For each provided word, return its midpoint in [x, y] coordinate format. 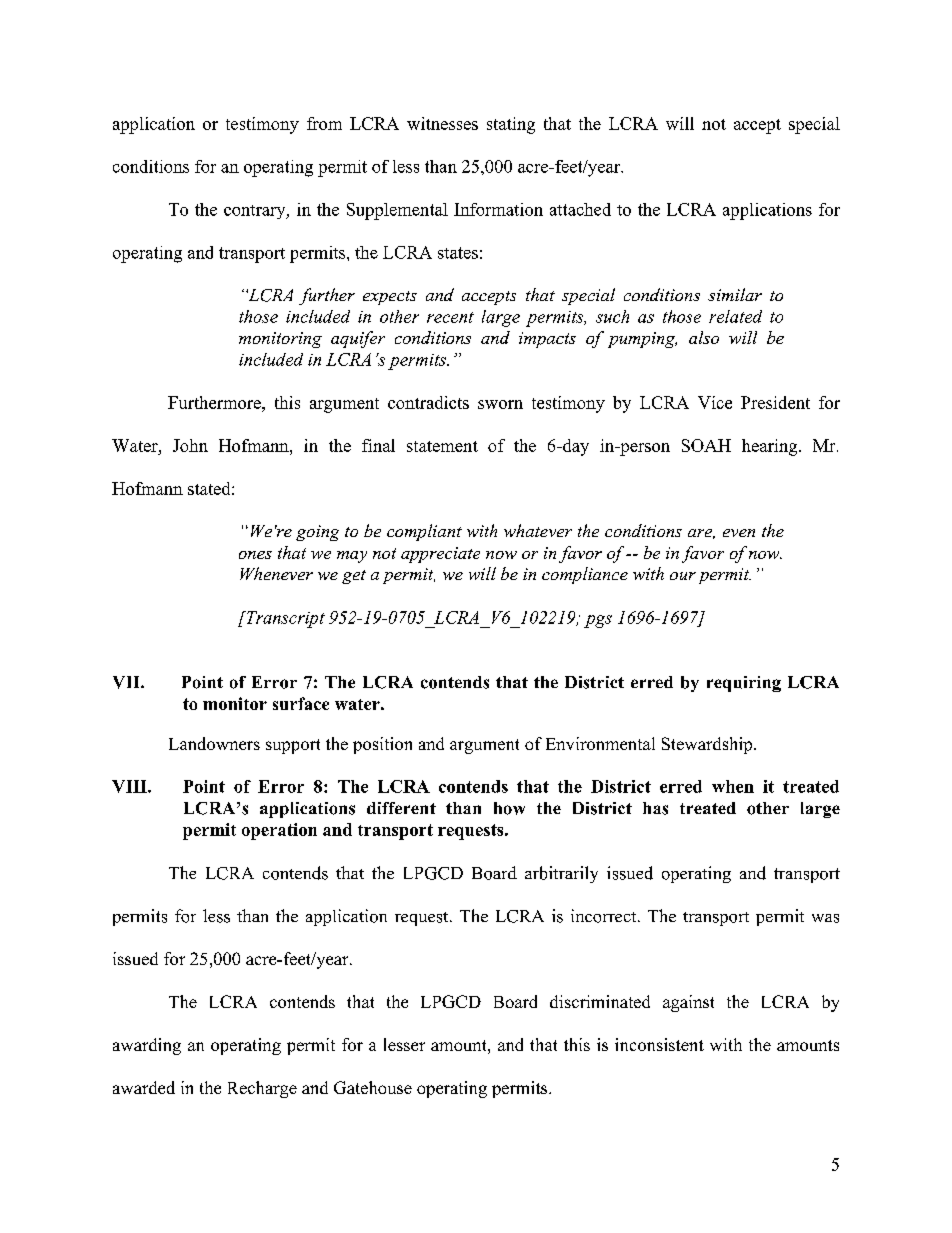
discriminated [600, 1001]
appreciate [440, 555]
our [683, 576]
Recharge [262, 1089]
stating [511, 125]
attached [580, 209]
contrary [256, 212]
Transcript [284, 619]
